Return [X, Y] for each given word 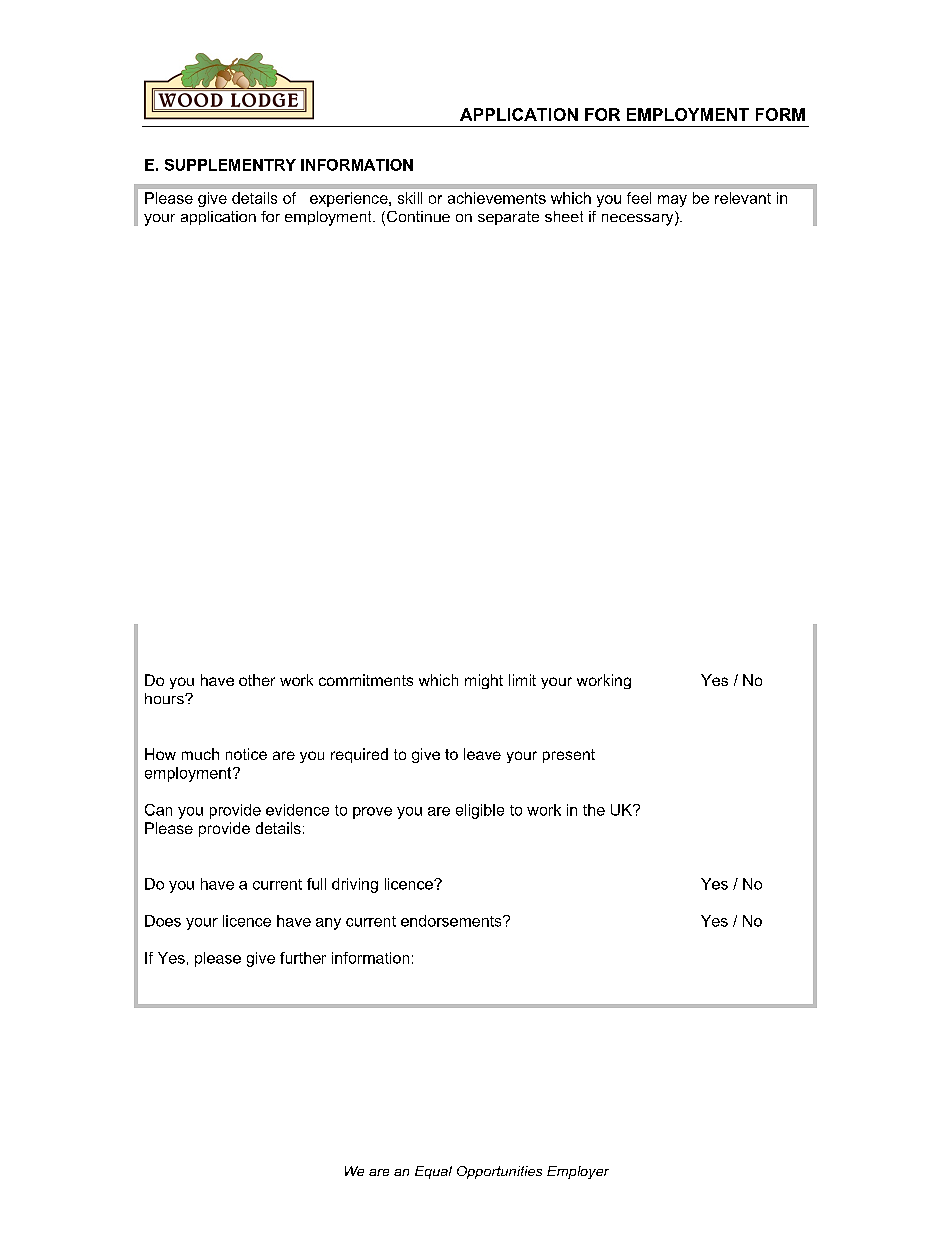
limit [522, 680]
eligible [480, 811]
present [569, 756]
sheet [564, 216]
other [257, 680]
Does [163, 921]
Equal [433, 1172]
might [484, 681]
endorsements [452, 921]
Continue [418, 216]
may [672, 201]
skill [410, 198]
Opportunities [499, 1172]
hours [165, 698]
